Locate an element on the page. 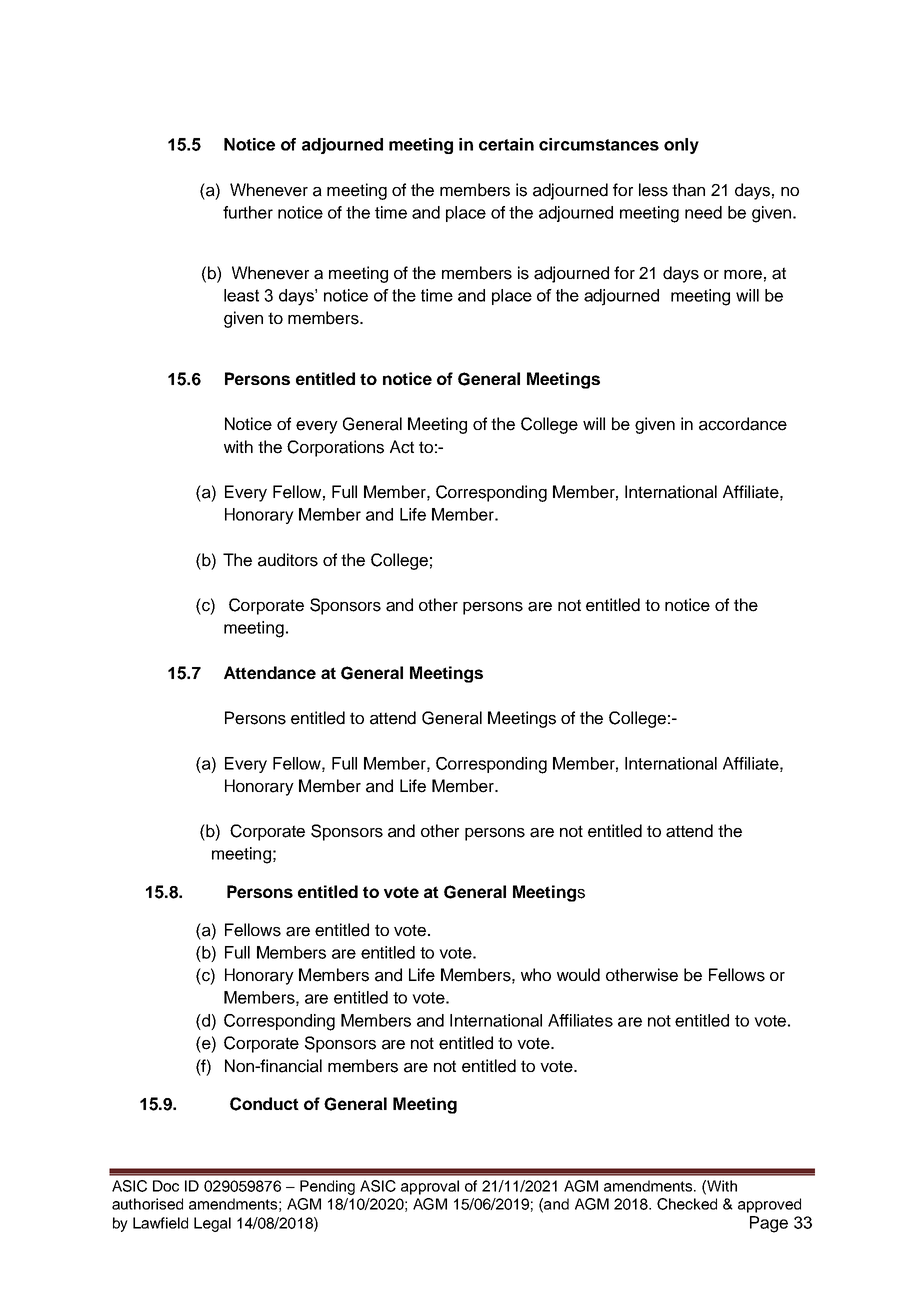 This document has height=1308, width=924. accordance is located at coordinates (743, 424).
